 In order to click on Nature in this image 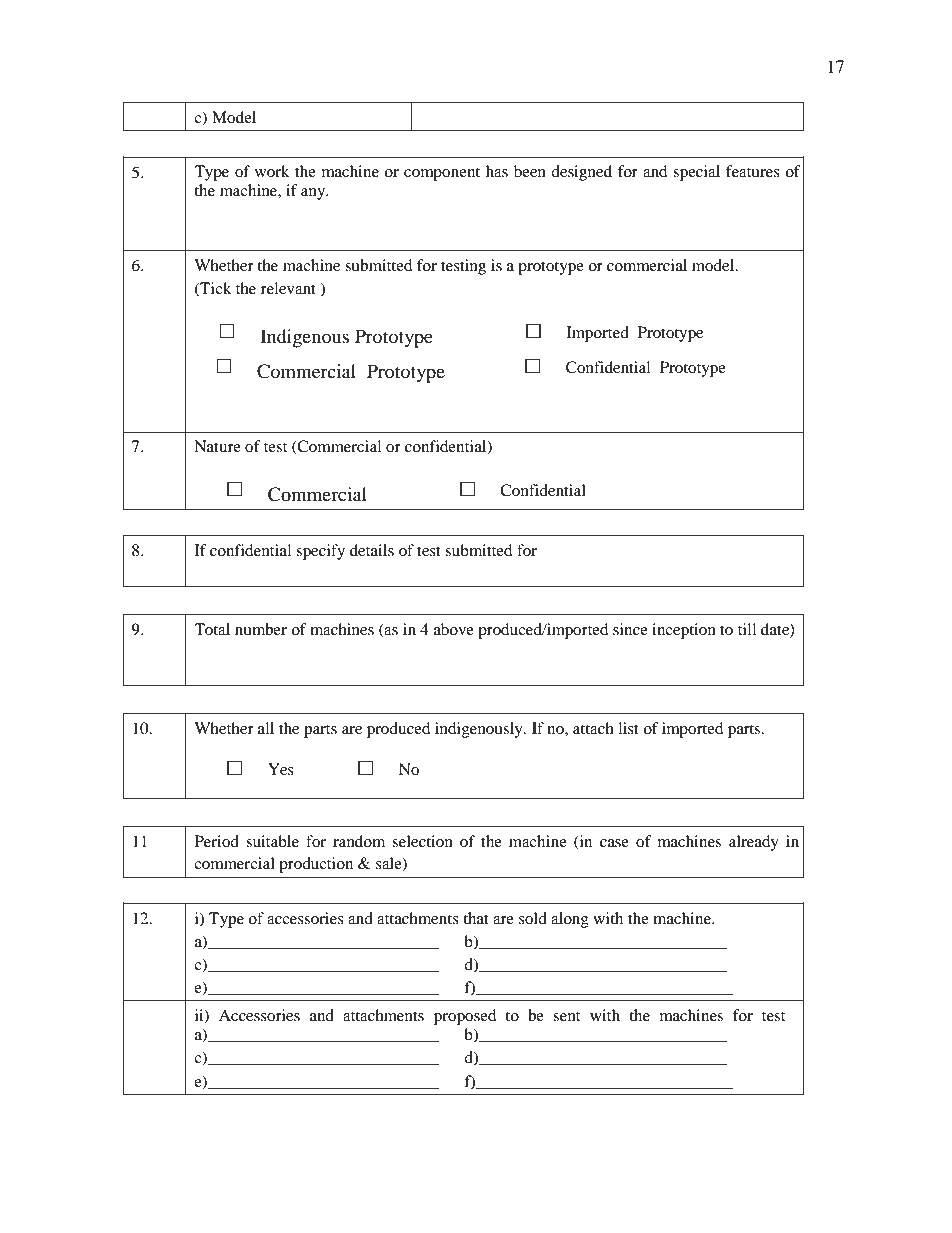, I will do `click(217, 446)`.
